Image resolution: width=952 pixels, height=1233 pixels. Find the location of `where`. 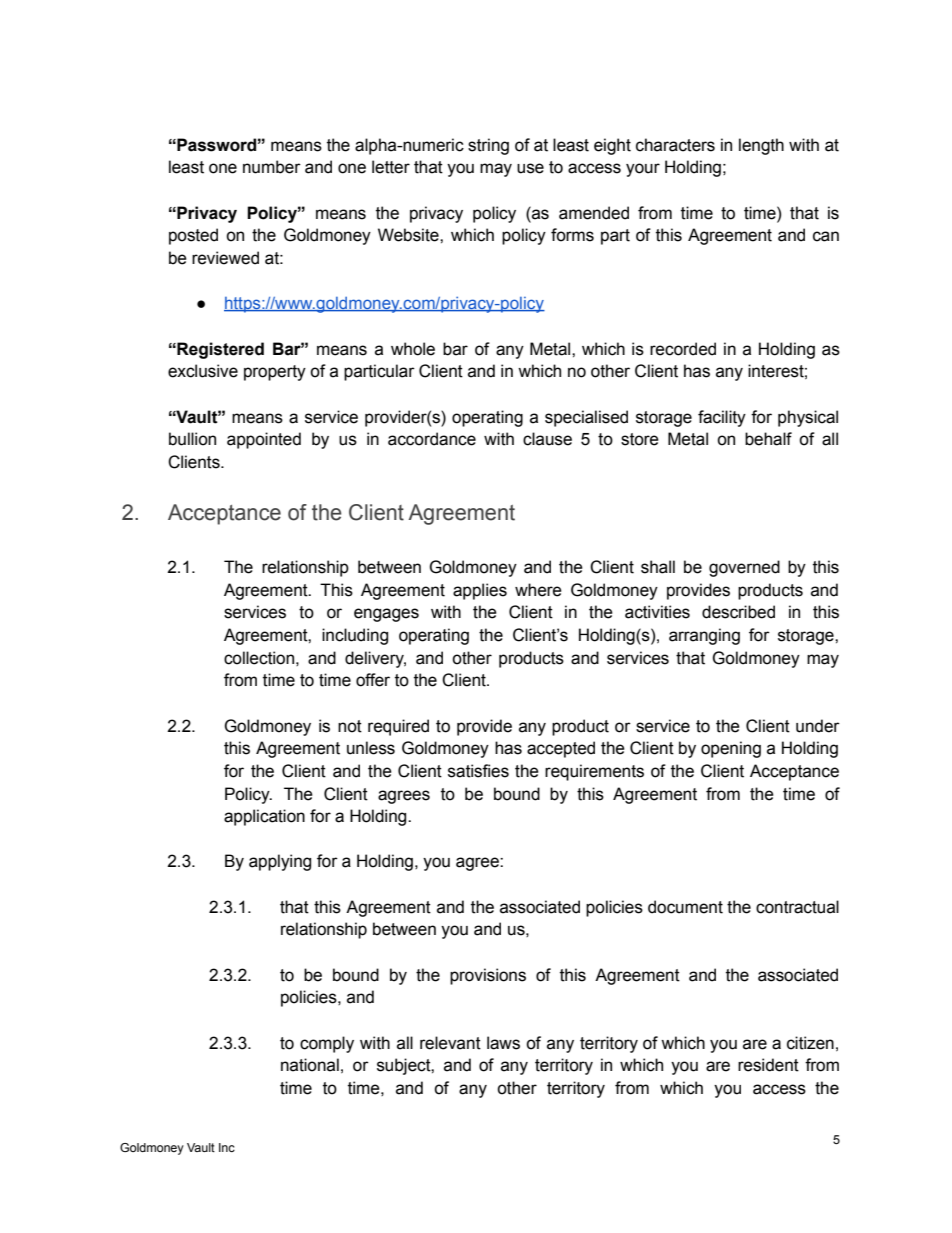

where is located at coordinates (538, 590).
